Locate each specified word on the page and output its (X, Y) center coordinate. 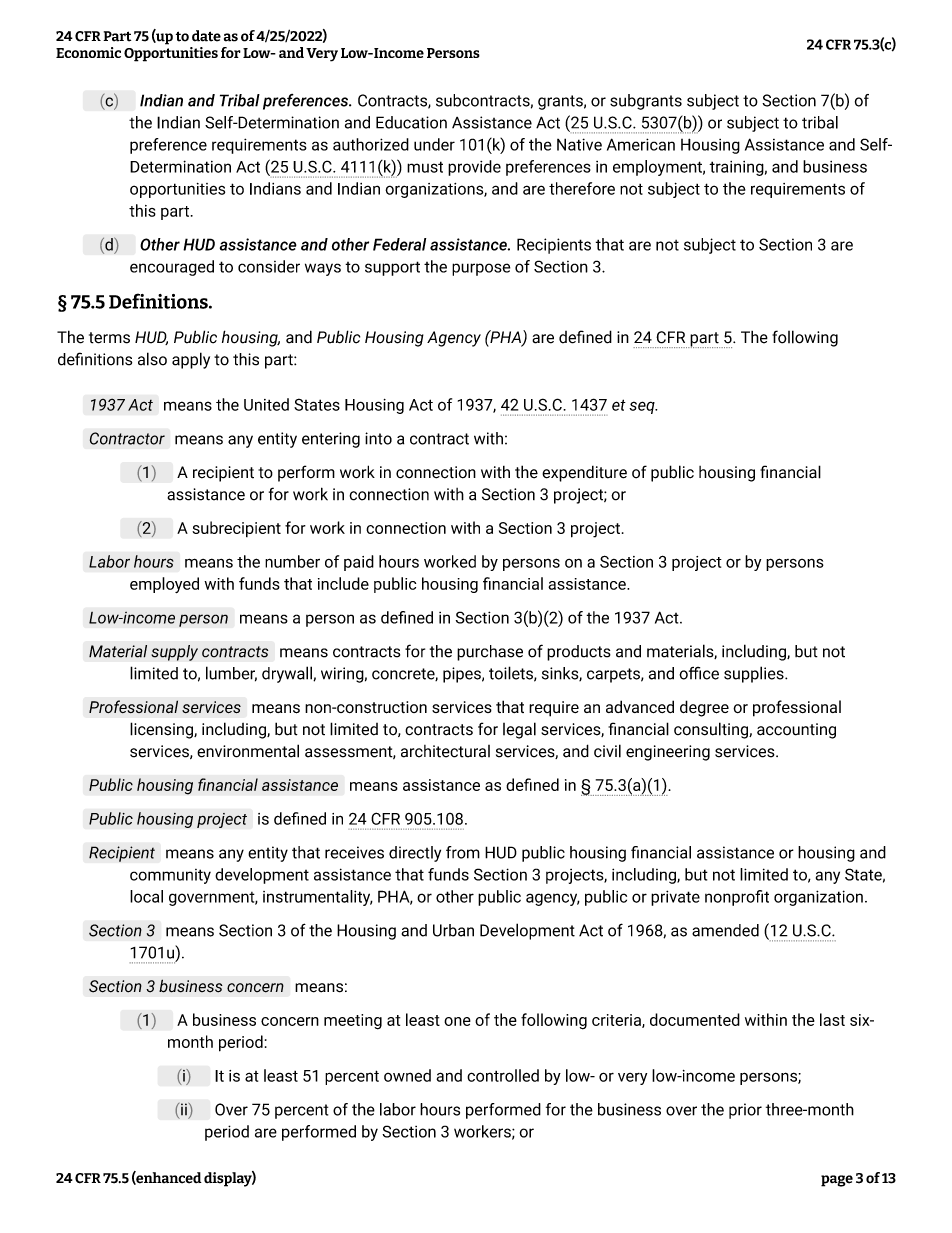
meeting (353, 1022)
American (641, 144)
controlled (503, 1075)
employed (164, 585)
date (206, 36)
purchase (490, 653)
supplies (755, 674)
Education (411, 122)
